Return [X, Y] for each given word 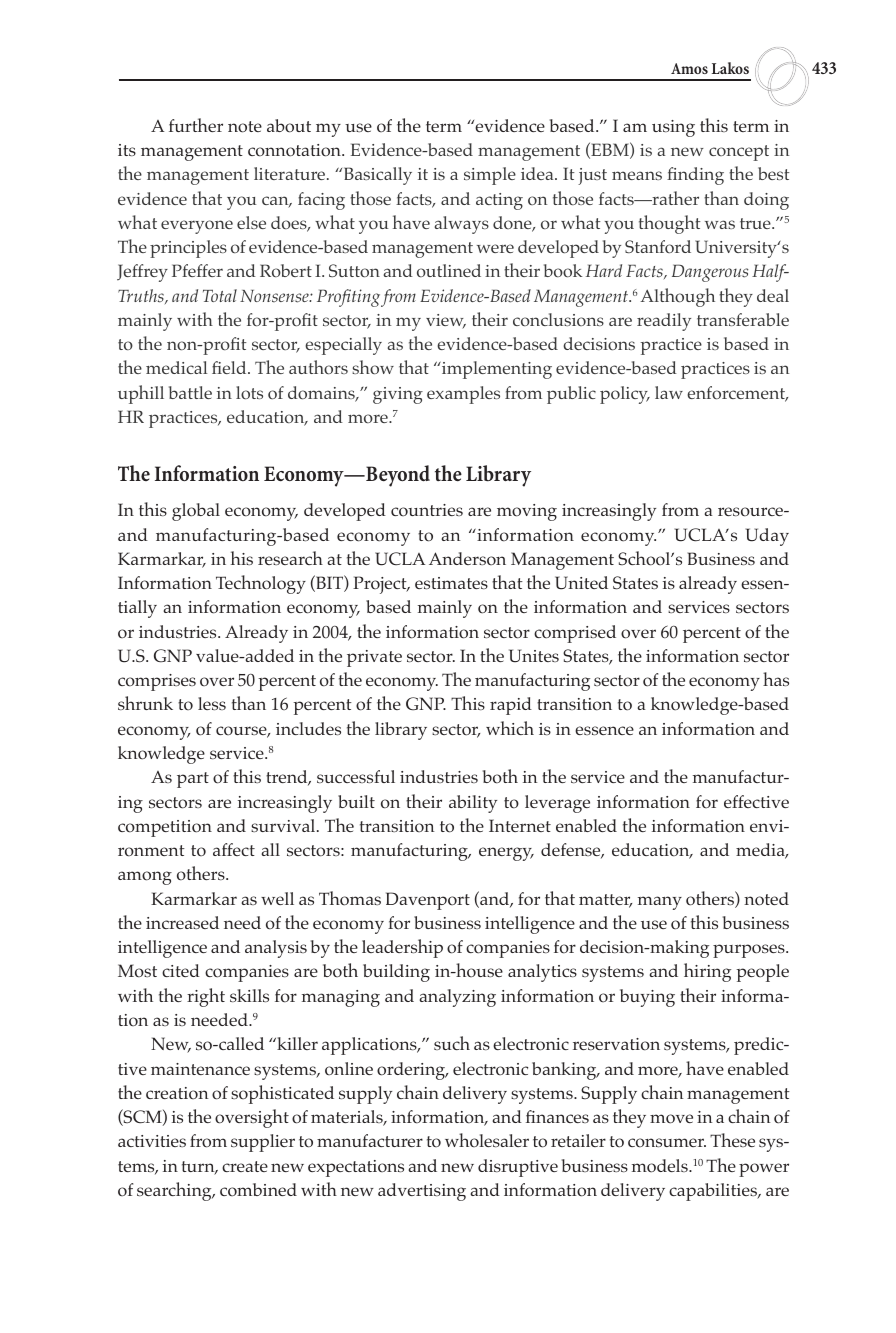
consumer [667, 1143]
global [196, 512]
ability [473, 804]
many [660, 903]
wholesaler [487, 1140]
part [193, 780]
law [669, 392]
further [196, 125]
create [245, 1166]
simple [490, 176]
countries [427, 510]
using [673, 128]
